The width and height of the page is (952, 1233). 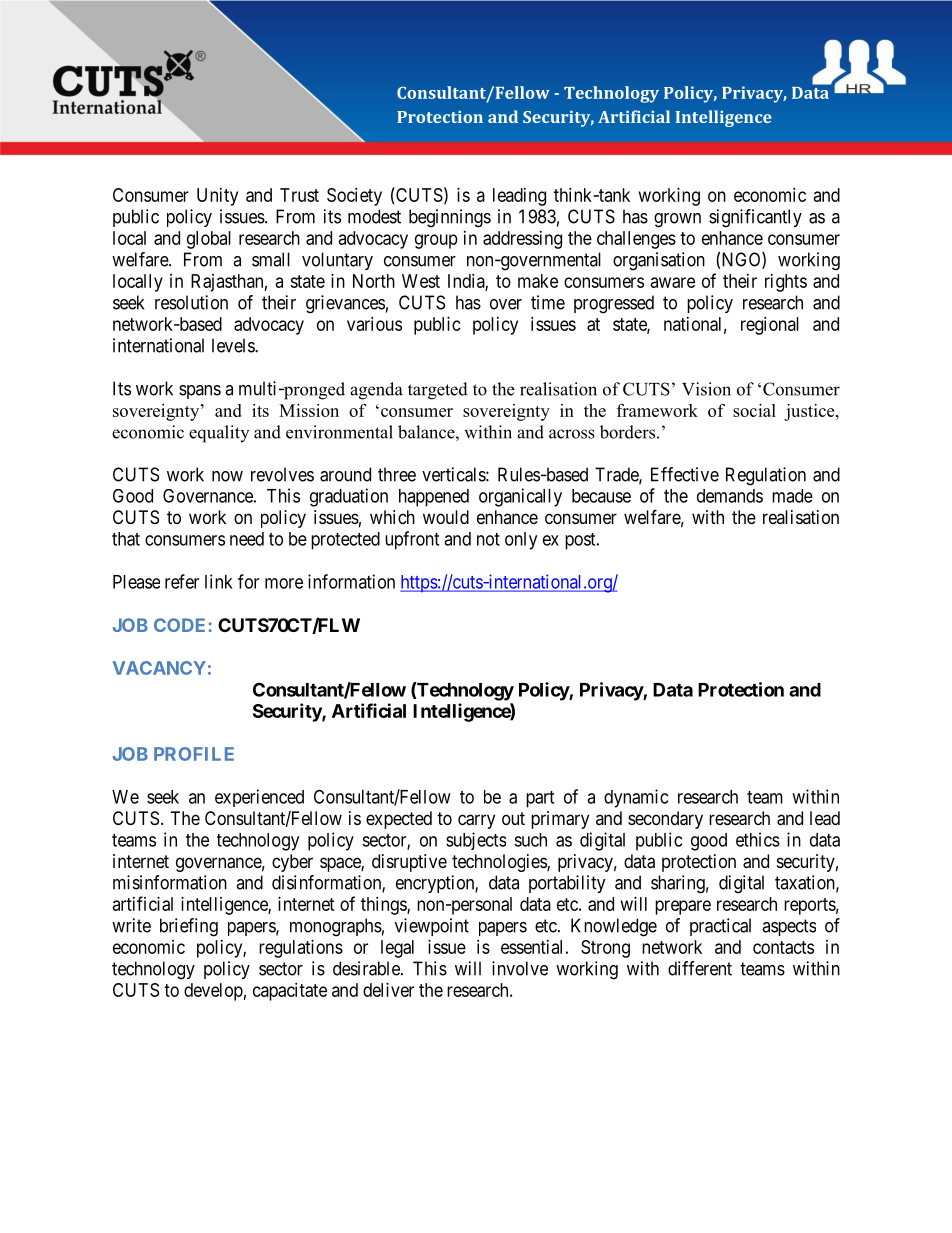 I want to click on Effective, so click(x=685, y=474).
